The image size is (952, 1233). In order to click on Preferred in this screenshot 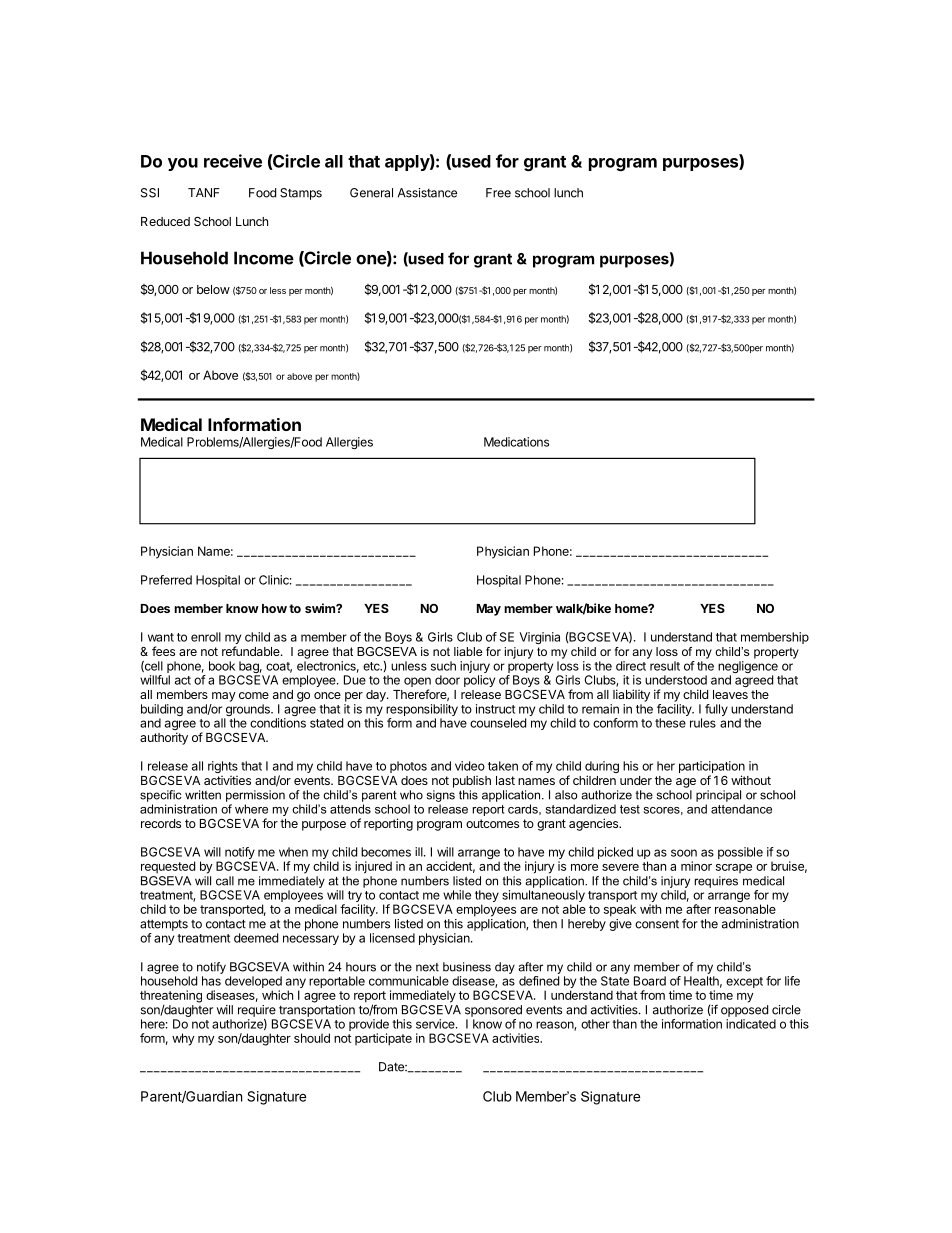, I will do `click(166, 580)`.
